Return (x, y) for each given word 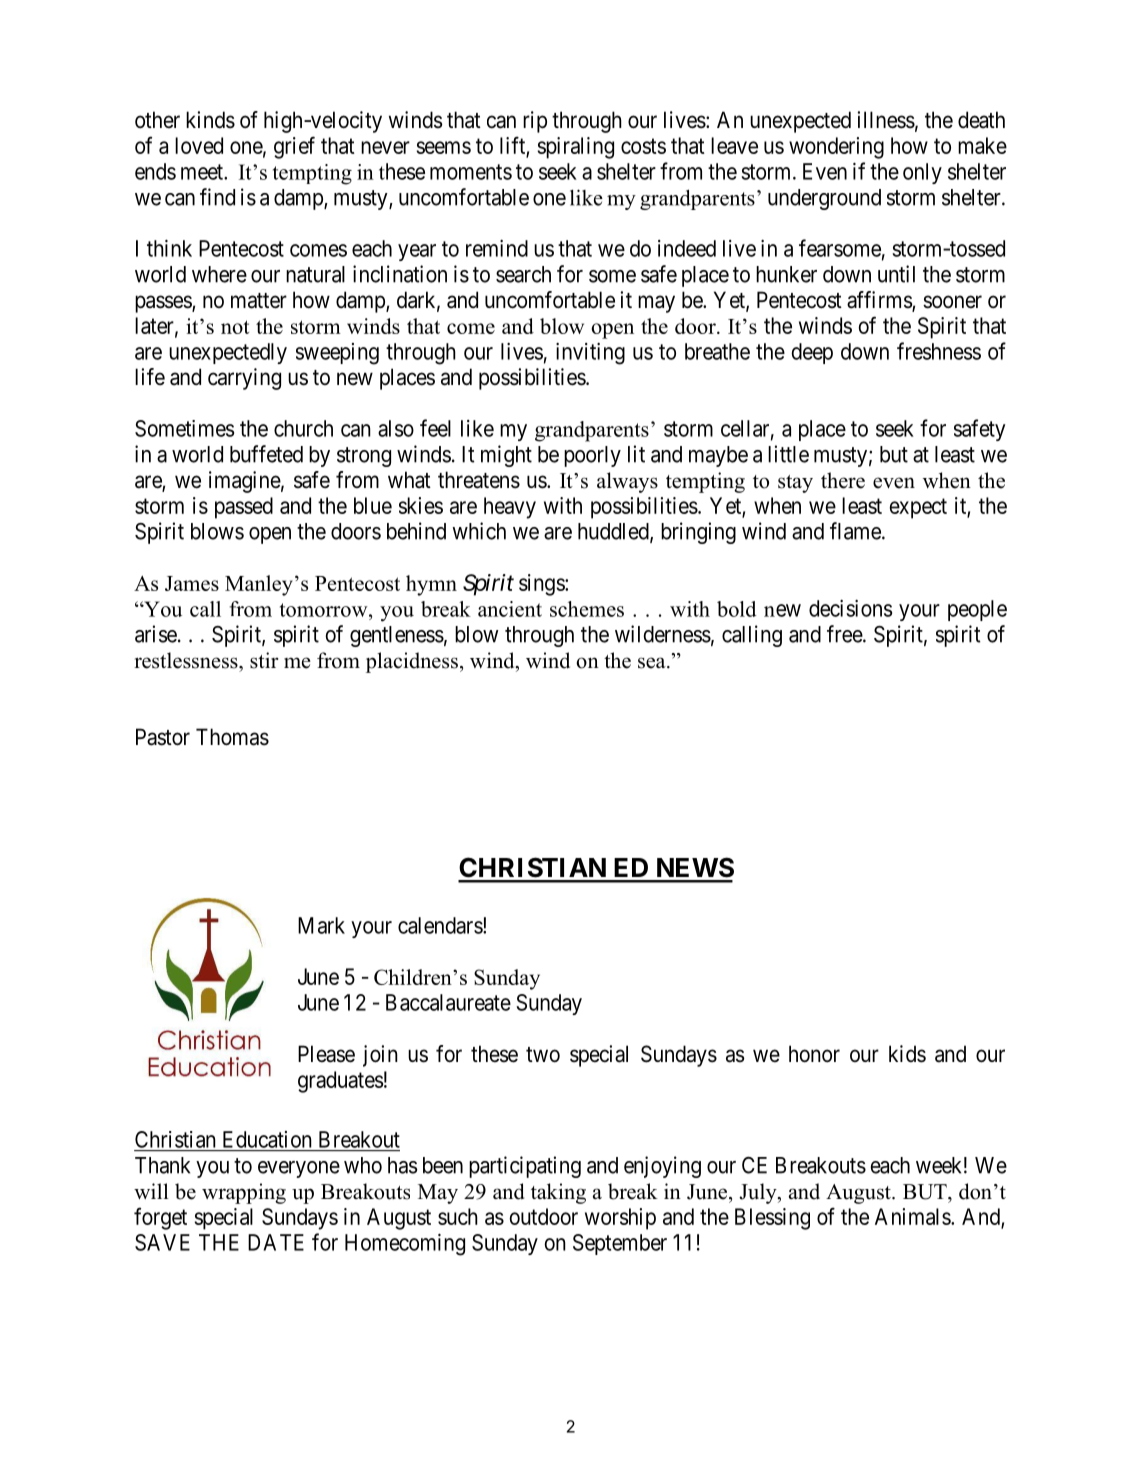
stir (264, 660)
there (843, 480)
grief (294, 147)
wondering (836, 148)
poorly (592, 456)
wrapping (244, 1193)
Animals (913, 1216)
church (303, 428)
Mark (321, 925)
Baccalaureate (448, 1002)
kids (907, 1054)
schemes (587, 609)
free (845, 634)
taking (558, 1193)
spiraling (575, 148)
